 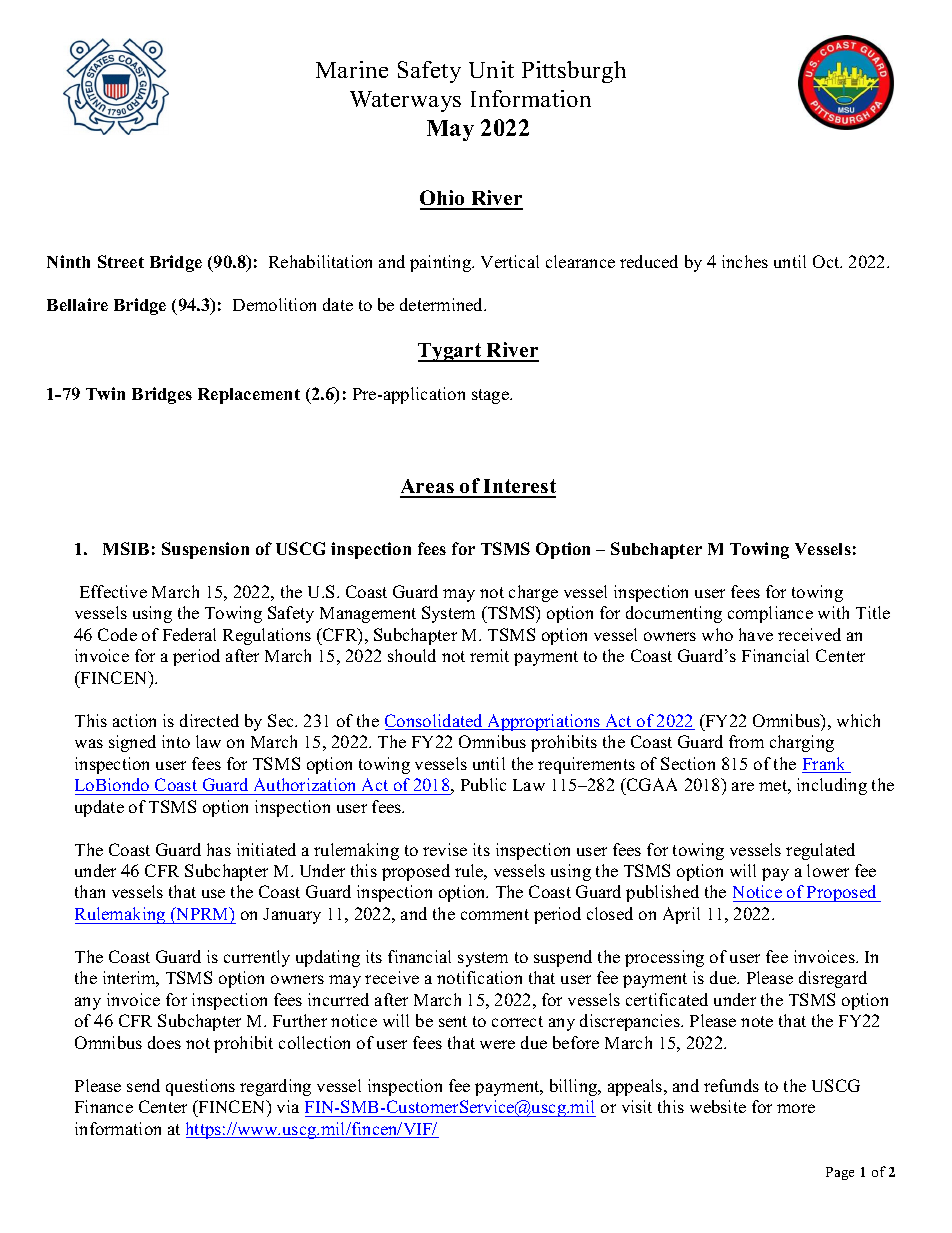 What do you see at coordinates (104, 1106) in the image?
I see `Finance` at bounding box center [104, 1106].
